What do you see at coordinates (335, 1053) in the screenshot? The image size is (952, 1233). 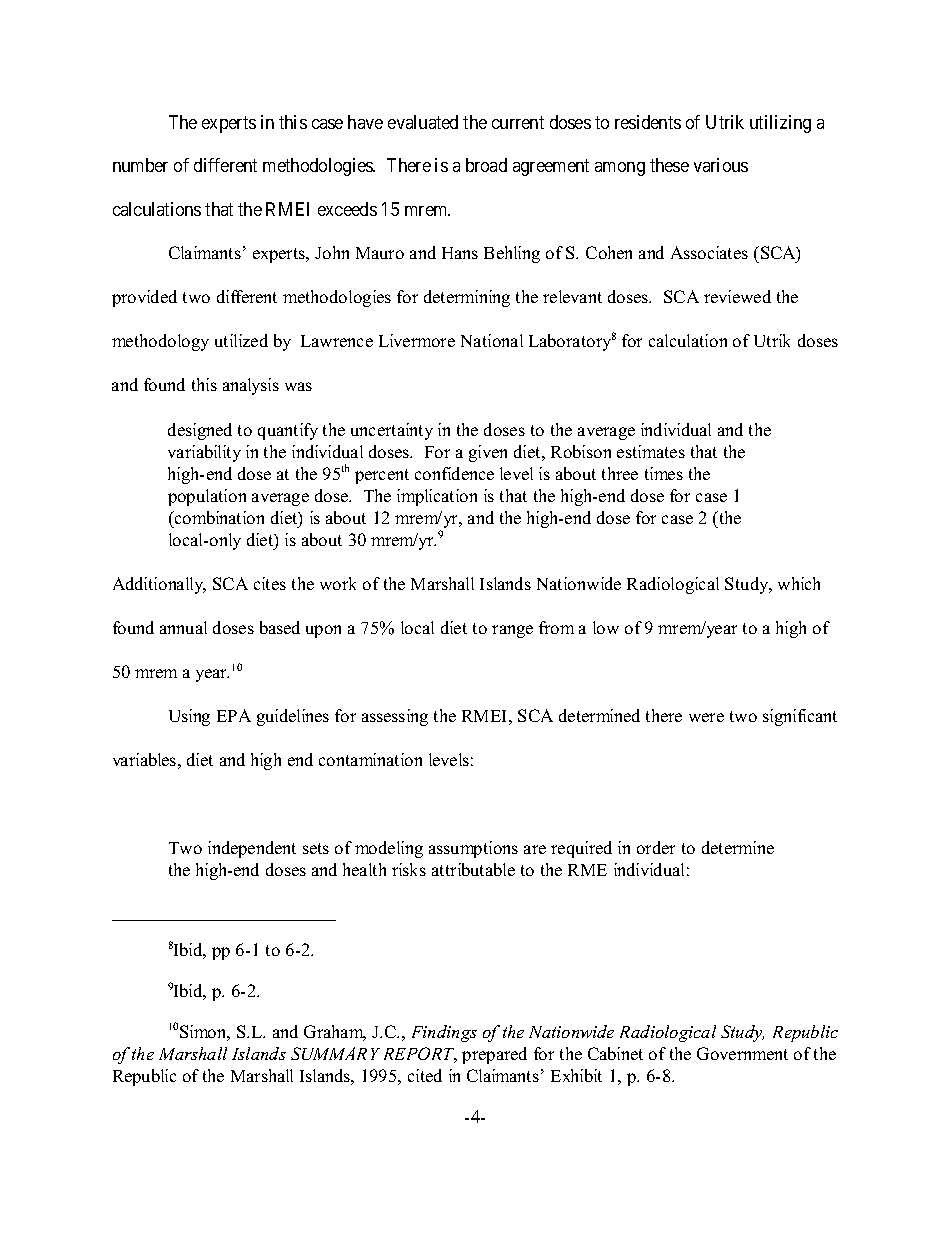 I see `SUMMARY` at bounding box center [335, 1053].
